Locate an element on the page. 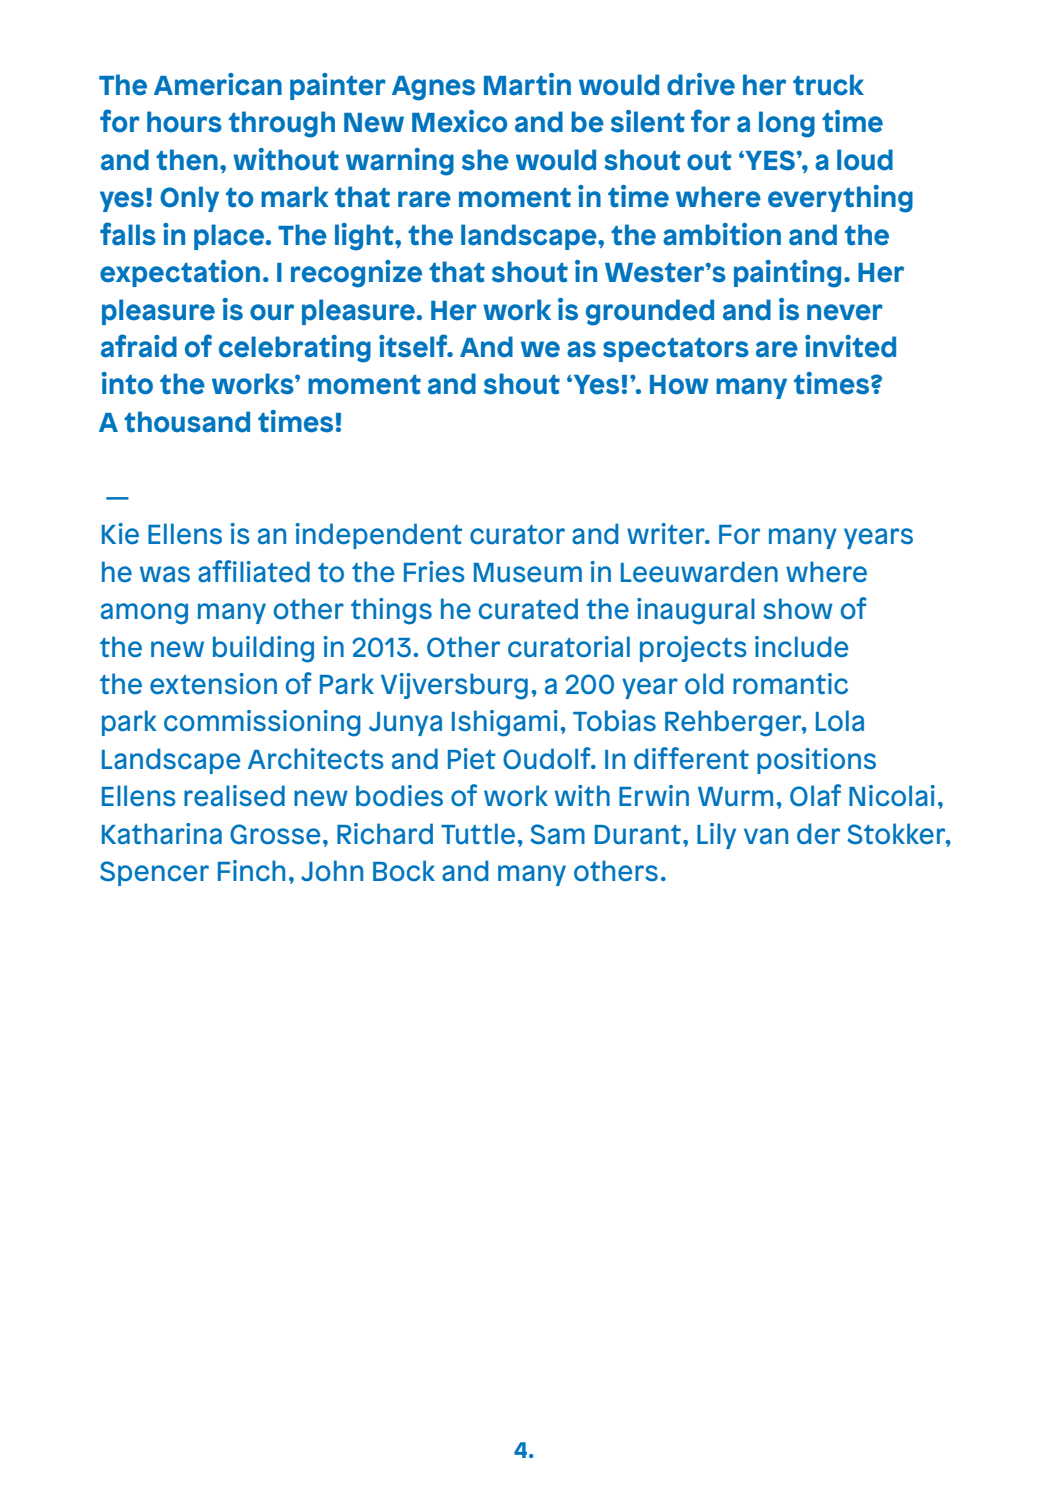 Image resolution: width=1048 pixels, height=1486 pixels. grounded is located at coordinates (650, 312).
